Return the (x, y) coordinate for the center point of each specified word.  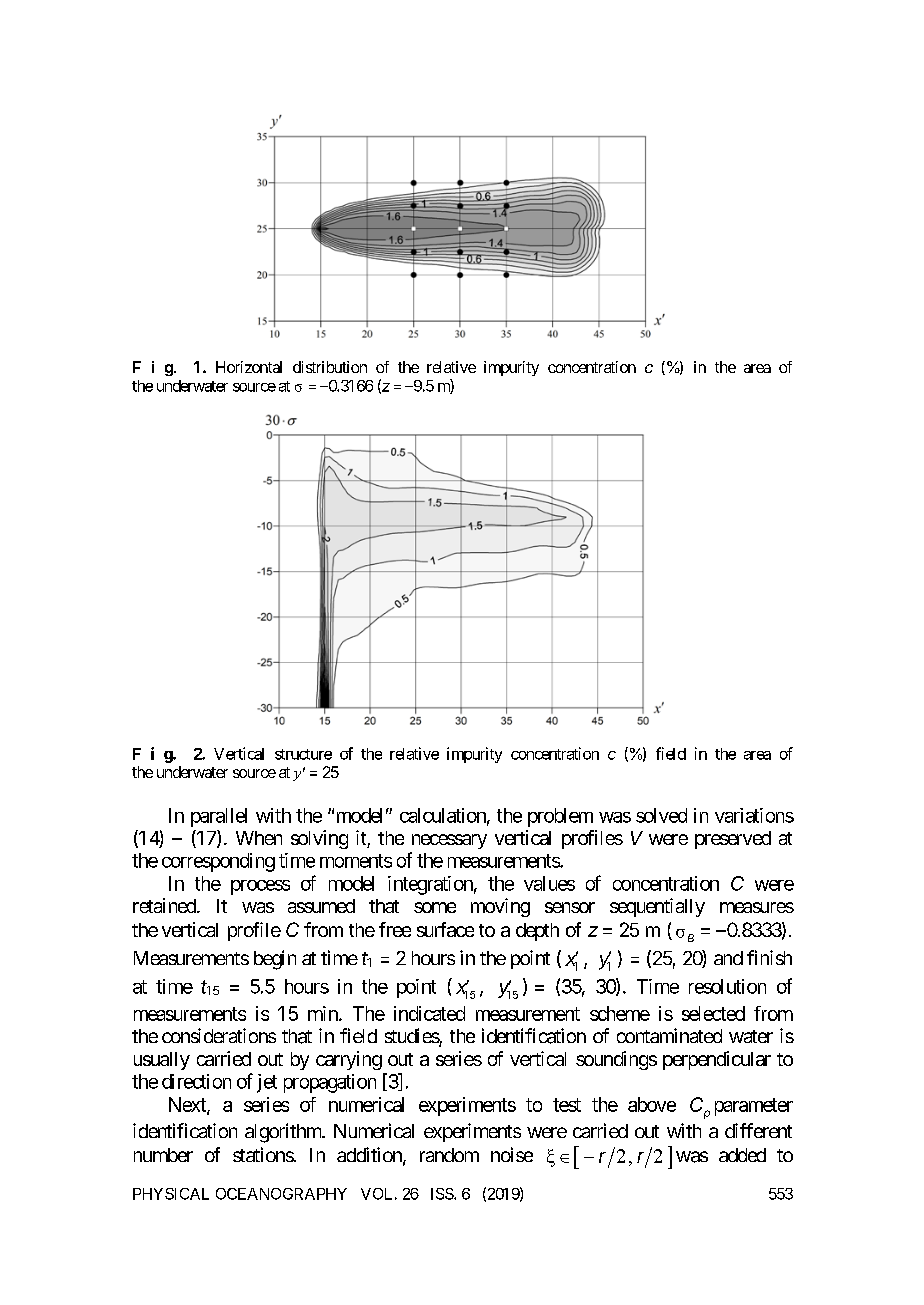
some (435, 907)
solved (661, 815)
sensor (570, 907)
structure (303, 754)
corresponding (218, 862)
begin (275, 960)
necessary (449, 841)
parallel (219, 817)
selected (713, 1013)
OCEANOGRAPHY (281, 1194)
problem (560, 817)
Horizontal (249, 367)
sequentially (657, 907)
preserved (733, 840)
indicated (429, 1013)
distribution (330, 367)
